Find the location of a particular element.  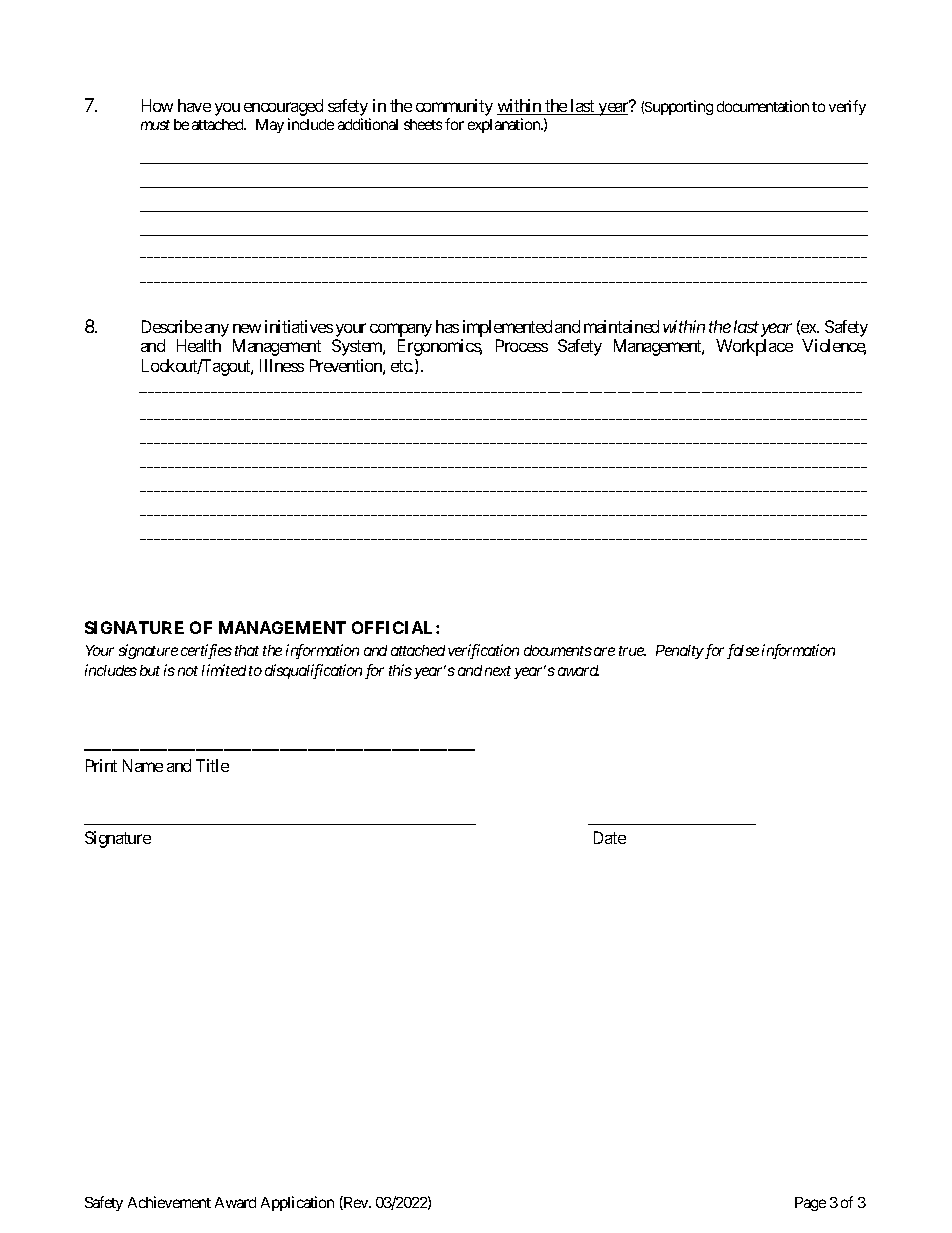

Illness is located at coordinates (282, 365).
